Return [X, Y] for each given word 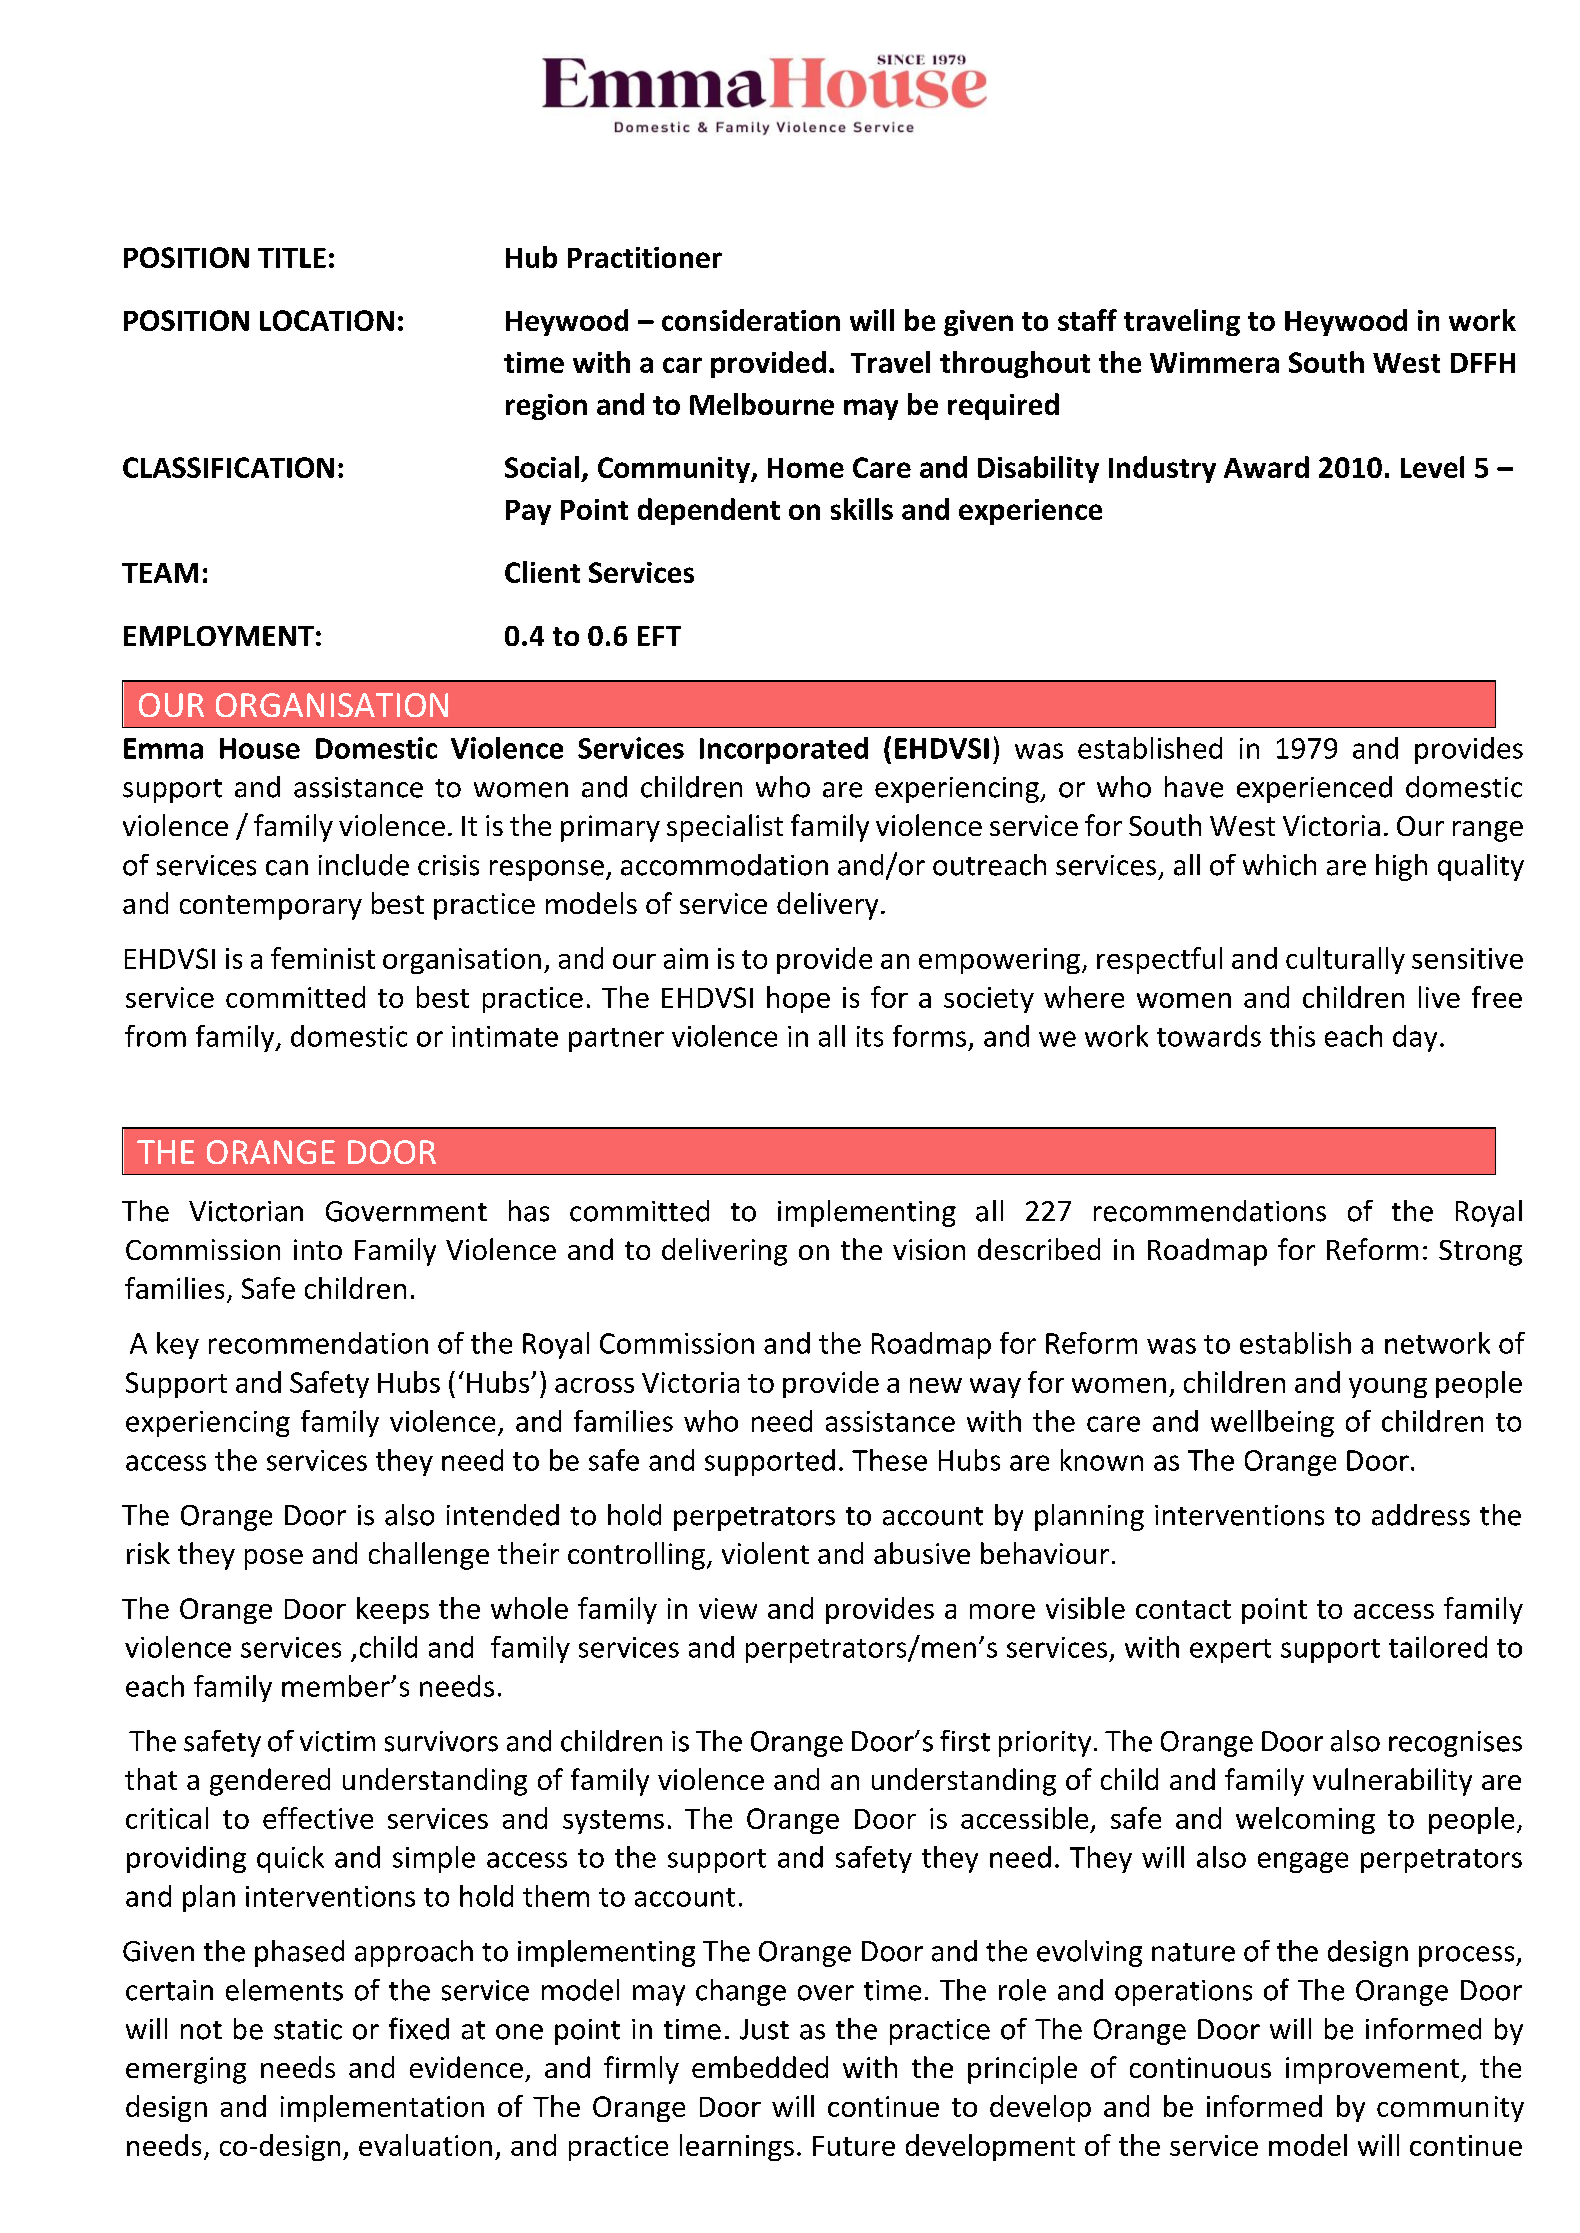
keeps [393, 1610]
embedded [760, 2067]
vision [929, 1249]
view [728, 1608]
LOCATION [327, 320]
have [1194, 787]
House [260, 748]
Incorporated [784, 750]
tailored [1438, 1647]
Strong [1480, 1253]
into [318, 1249]
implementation [382, 2108]
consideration [751, 320]
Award [1266, 467]
